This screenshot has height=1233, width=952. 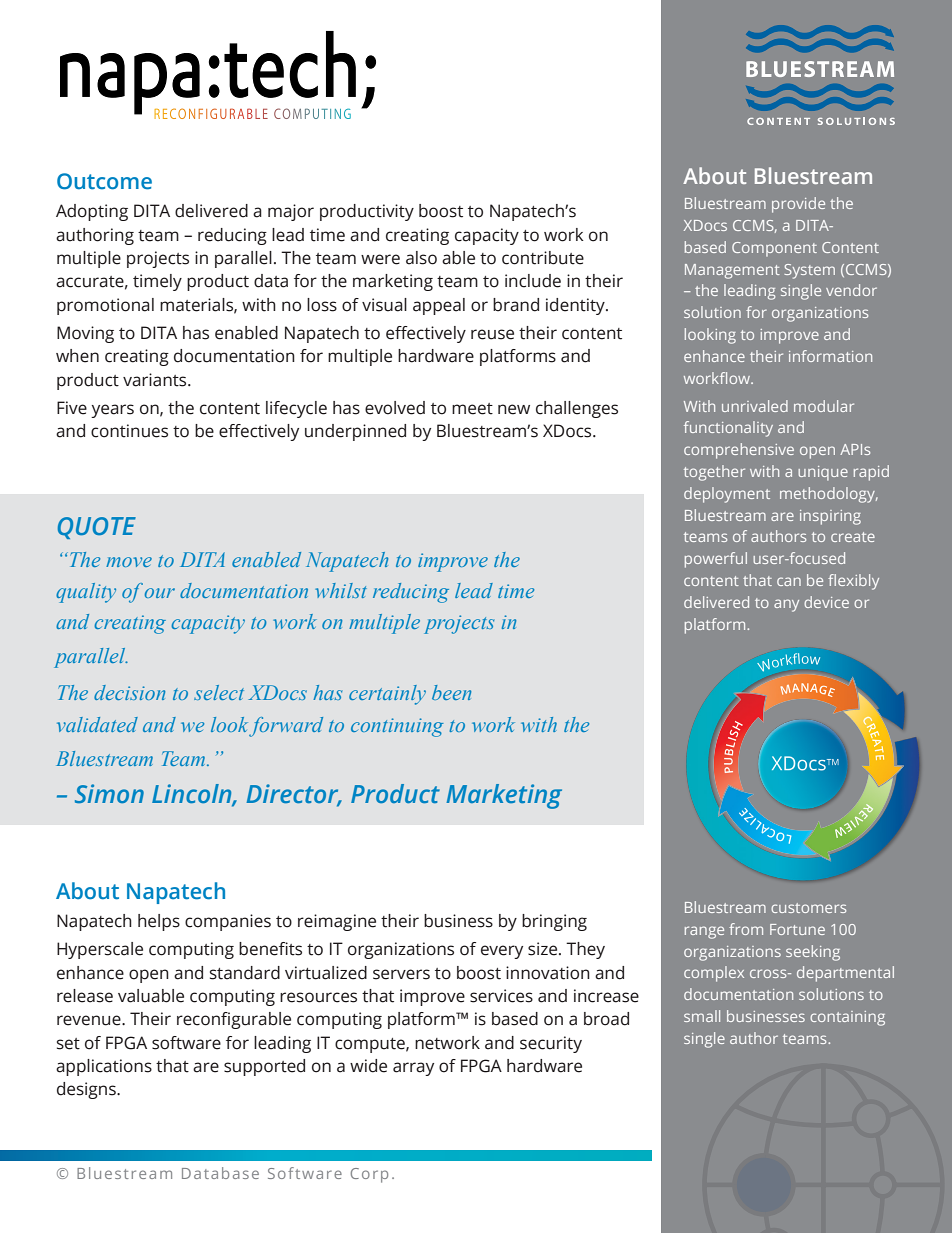 What do you see at coordinates (159, 922) in the screenshot?
I see `helps` at bounding box center [159, 922].
